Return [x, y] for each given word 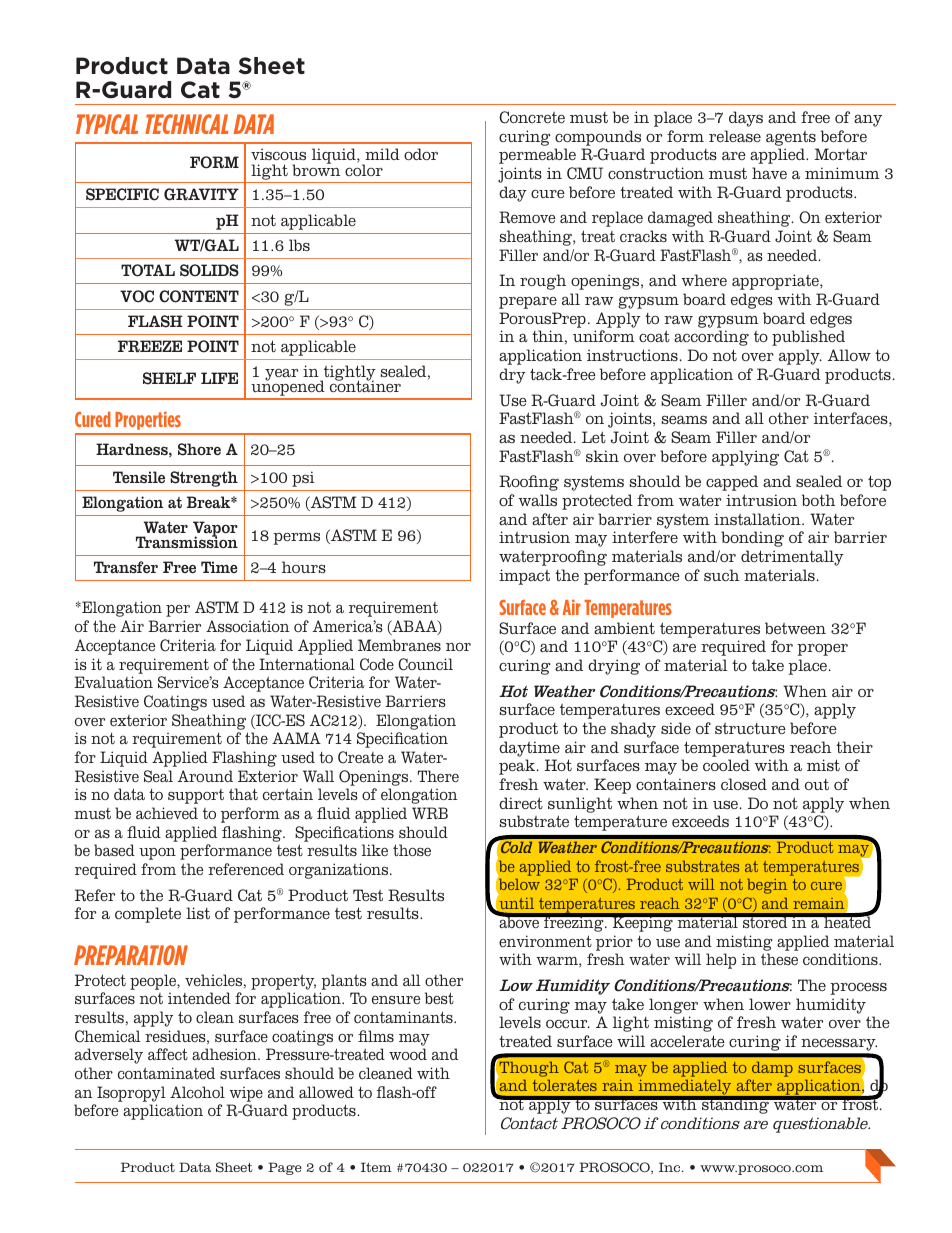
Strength [204, 479]
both [818, 500]
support [196, 796]
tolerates [565, 1085]
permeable [537, 156]
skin [602, 456]
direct [521, 803]
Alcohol [197, 1092]
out [817, 784]
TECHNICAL [186, 124]
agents [791, 138]
